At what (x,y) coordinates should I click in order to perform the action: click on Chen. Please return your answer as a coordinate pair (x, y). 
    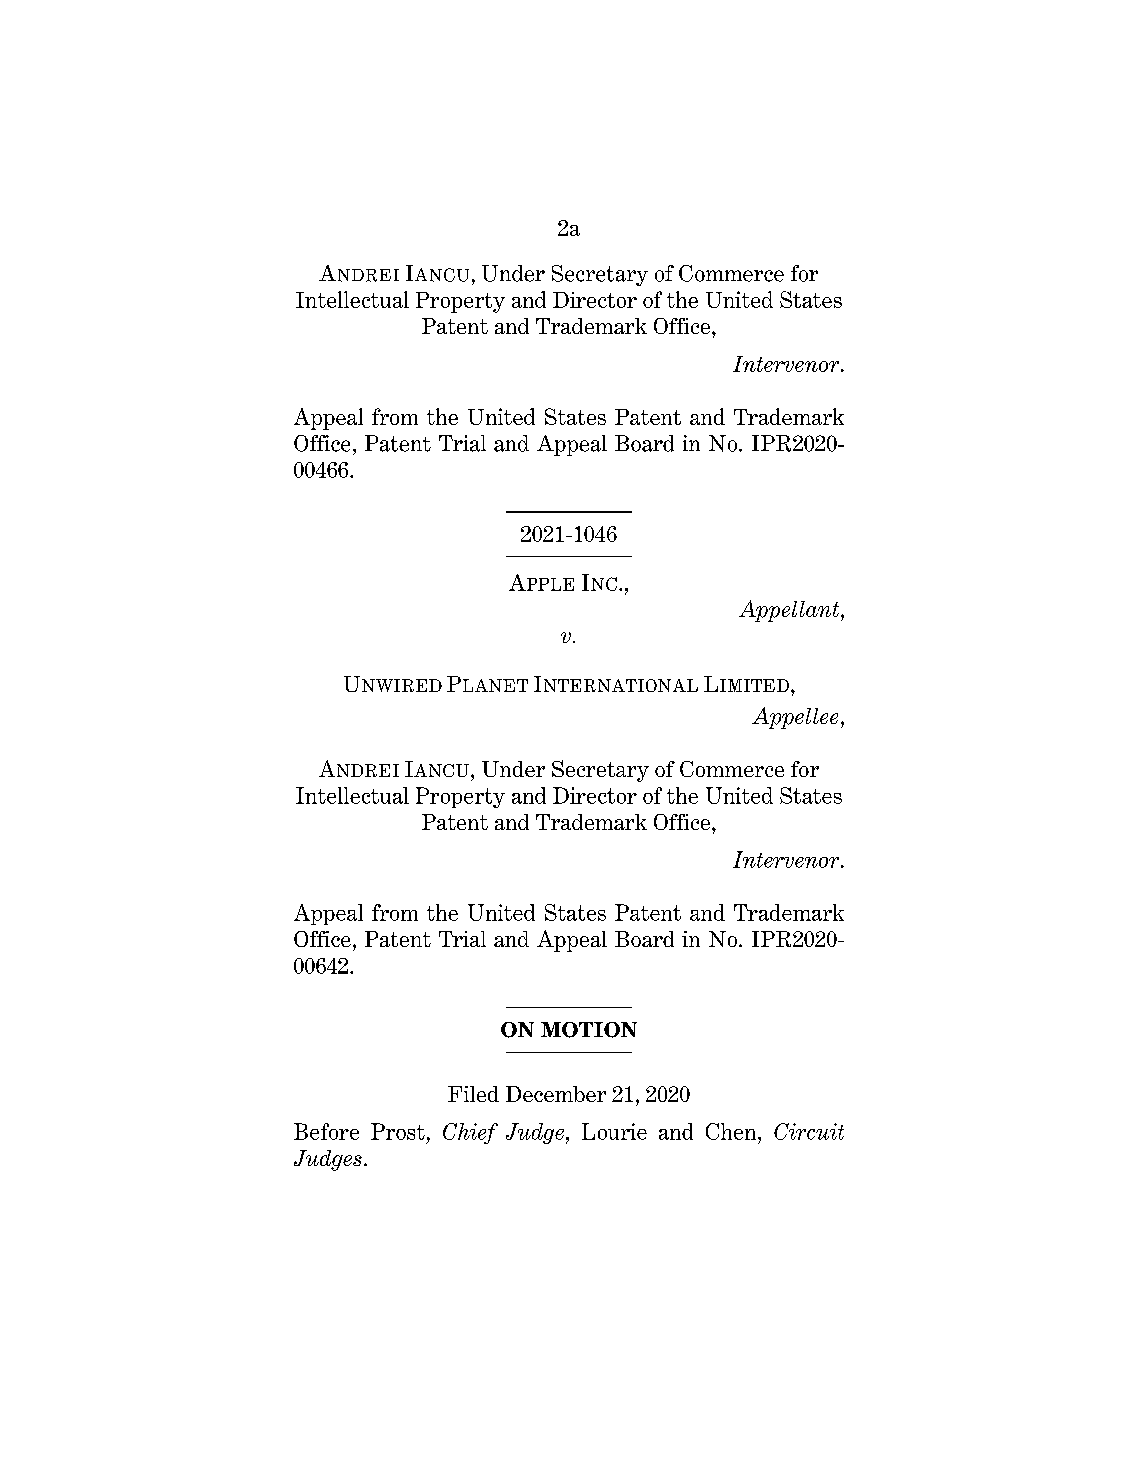
    Looking at the image, I should click on (732, 1131).
